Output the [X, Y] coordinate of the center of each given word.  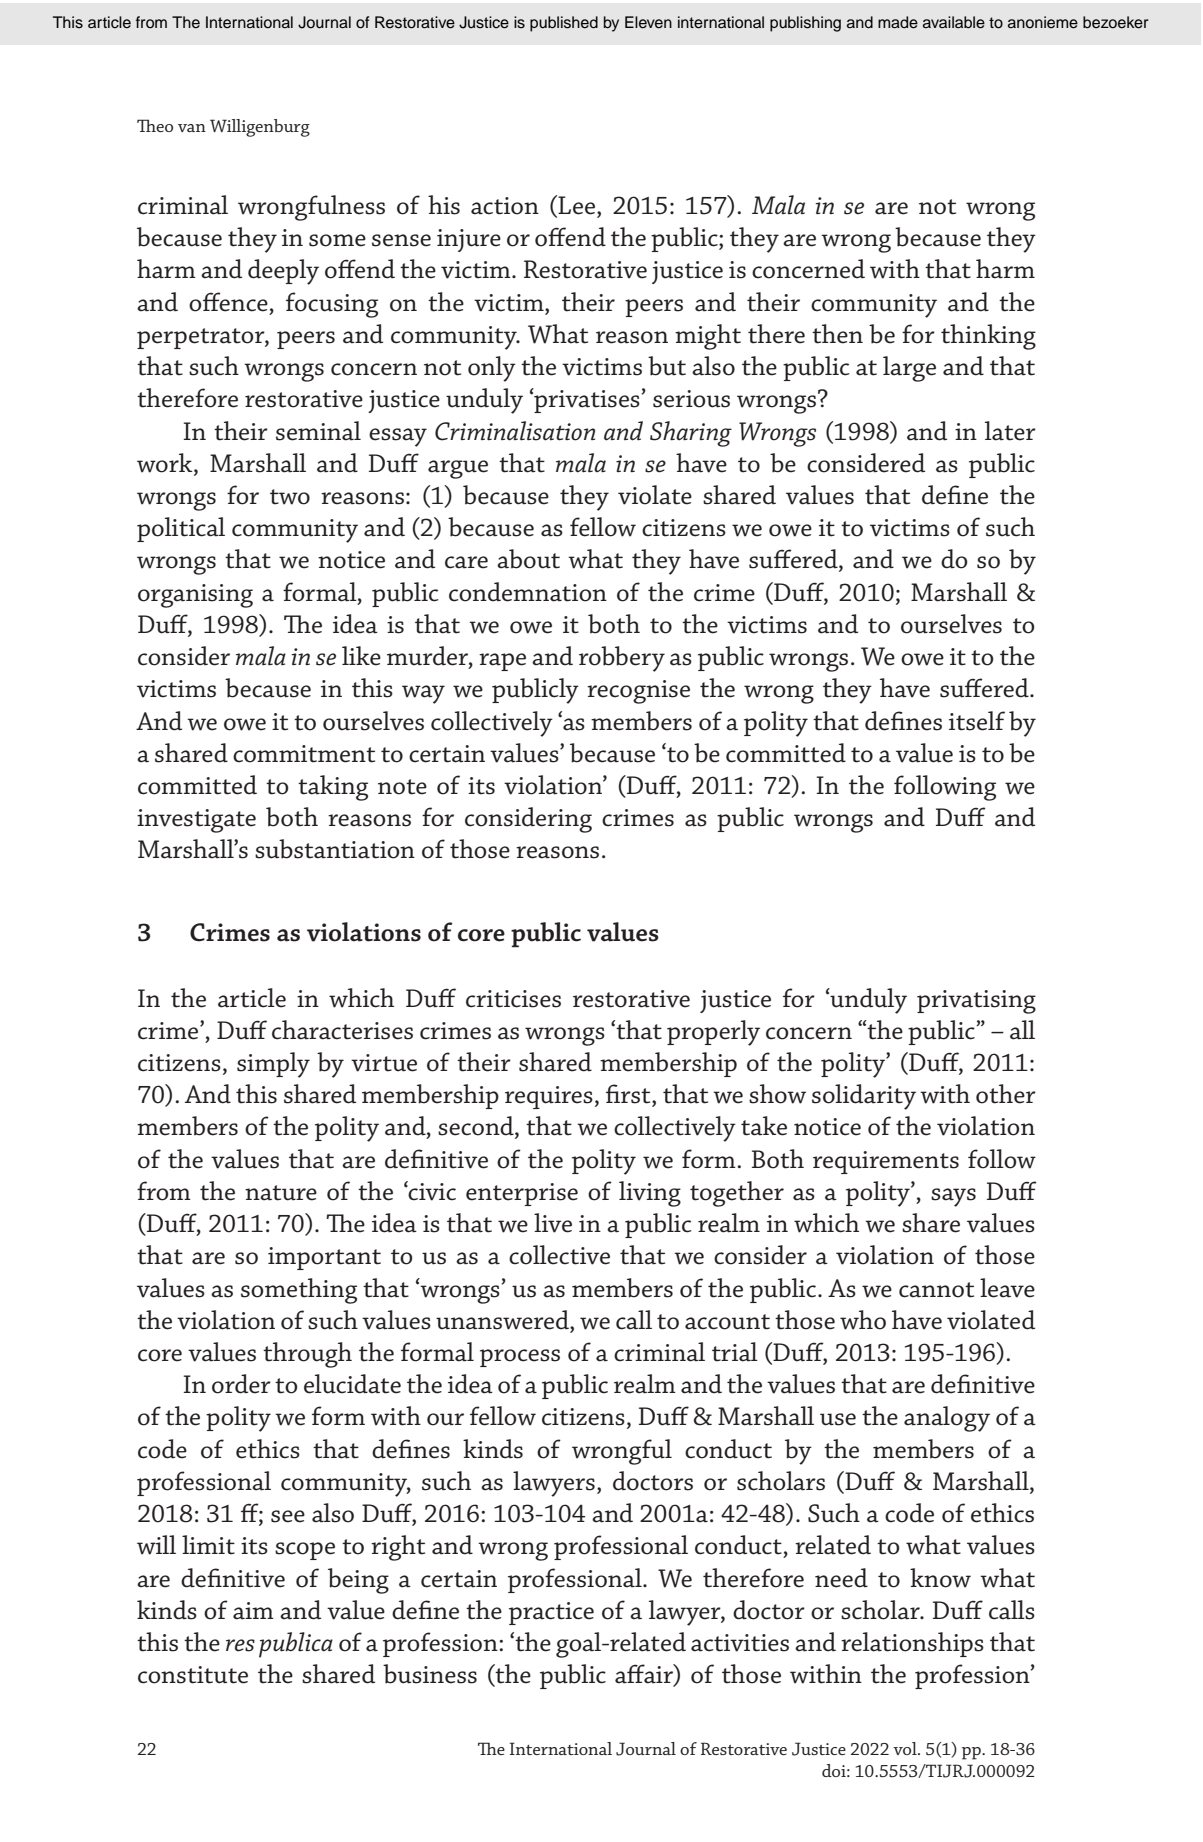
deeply [283, 272]
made [898, 22]
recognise [638, 692]
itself [977, 721]
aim [253, 1611]
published [564, 24]
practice [551, 1613]
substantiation [335, 849]
